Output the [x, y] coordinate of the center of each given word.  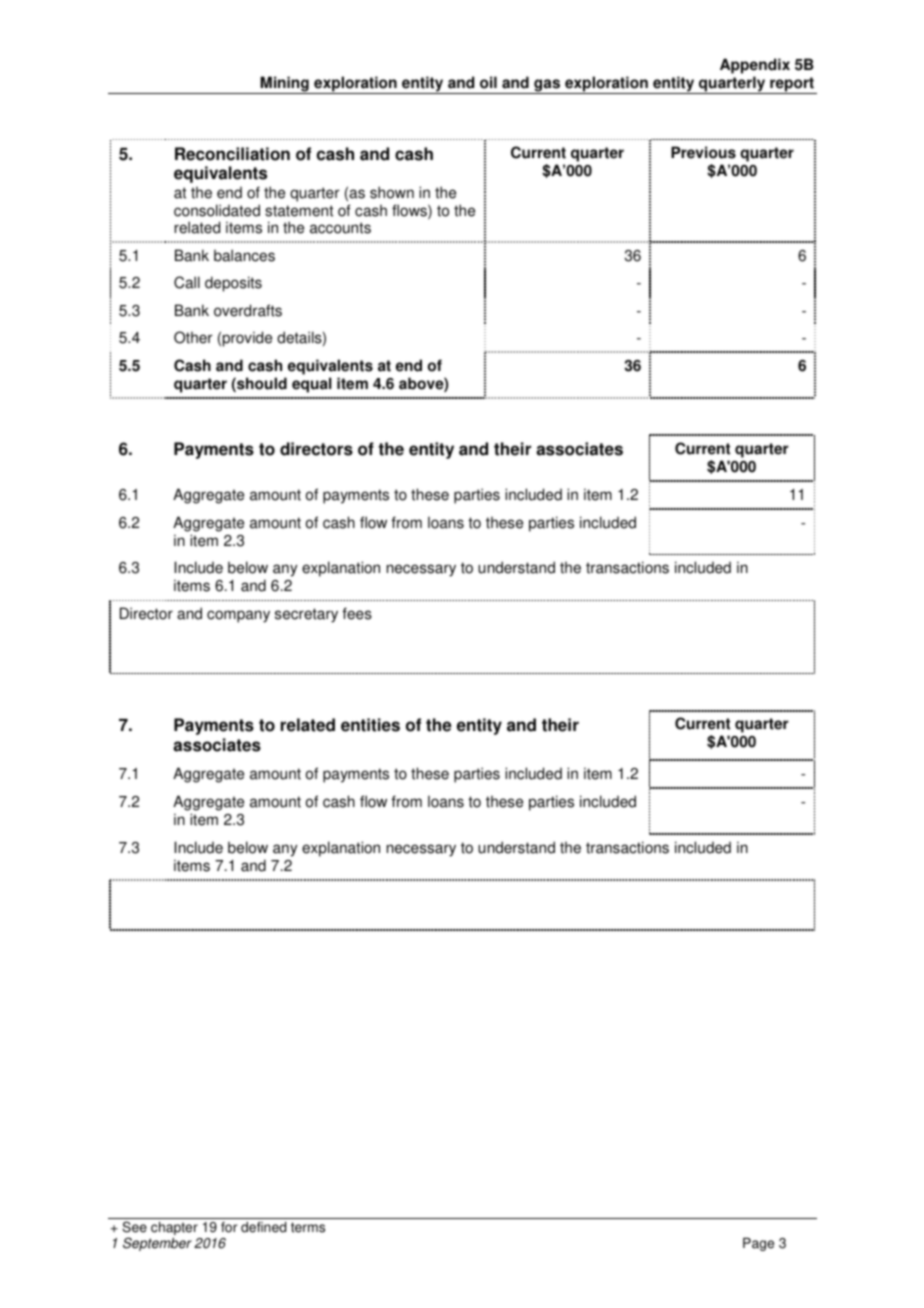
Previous [703, 152]
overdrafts [248, 310]
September [157, 1244]
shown [392, 192]
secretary [306, 615]
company [238, 616]
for [229, 1227]
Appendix [755, 66]
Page [758, 1244]
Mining [284, 85]
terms [308, 1227]
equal [312, 385]
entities [370, 725]
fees [357, 613]
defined [263, 1227]
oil [488, 82]
